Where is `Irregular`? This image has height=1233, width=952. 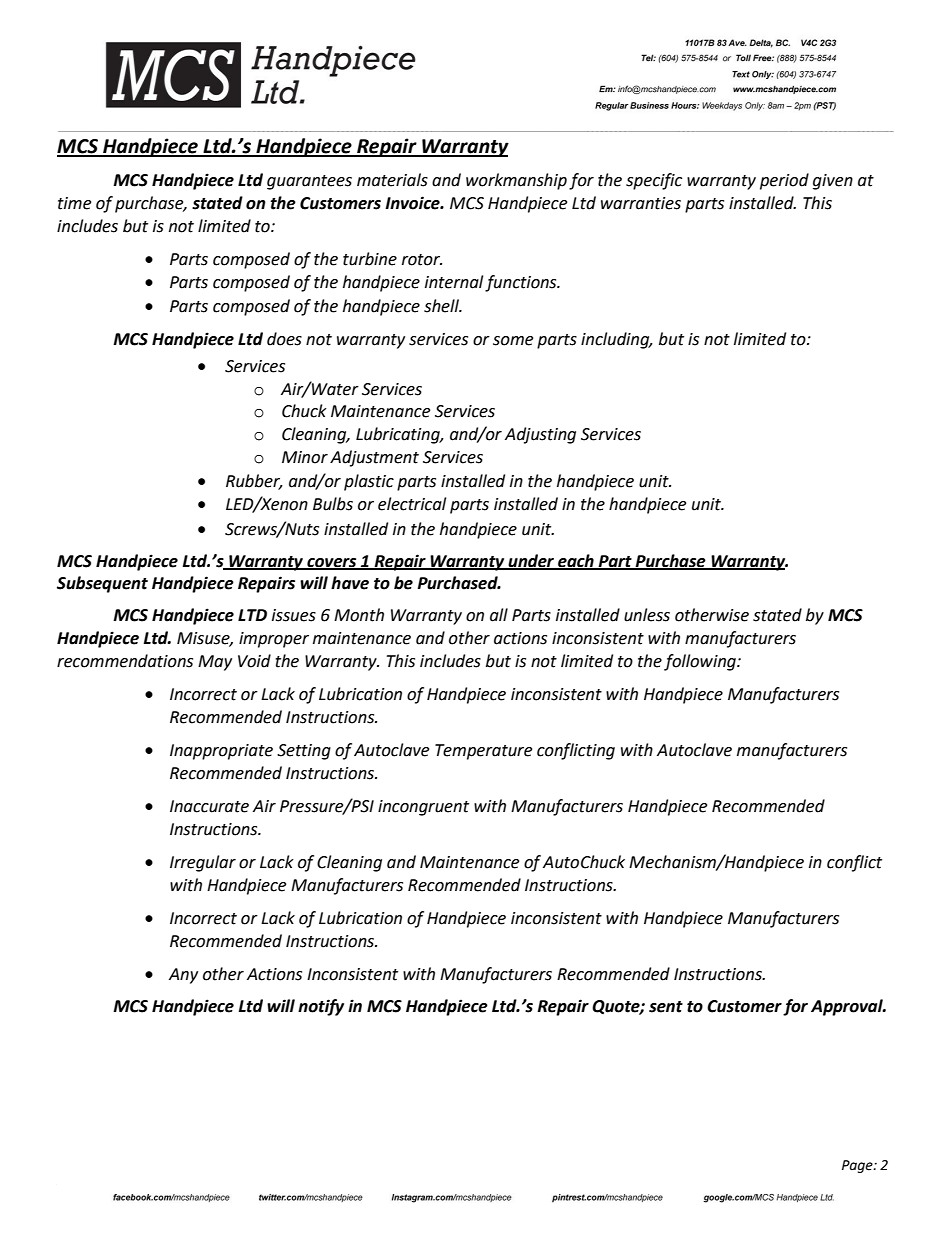
Irregular is located at coordinates (203, 863).
